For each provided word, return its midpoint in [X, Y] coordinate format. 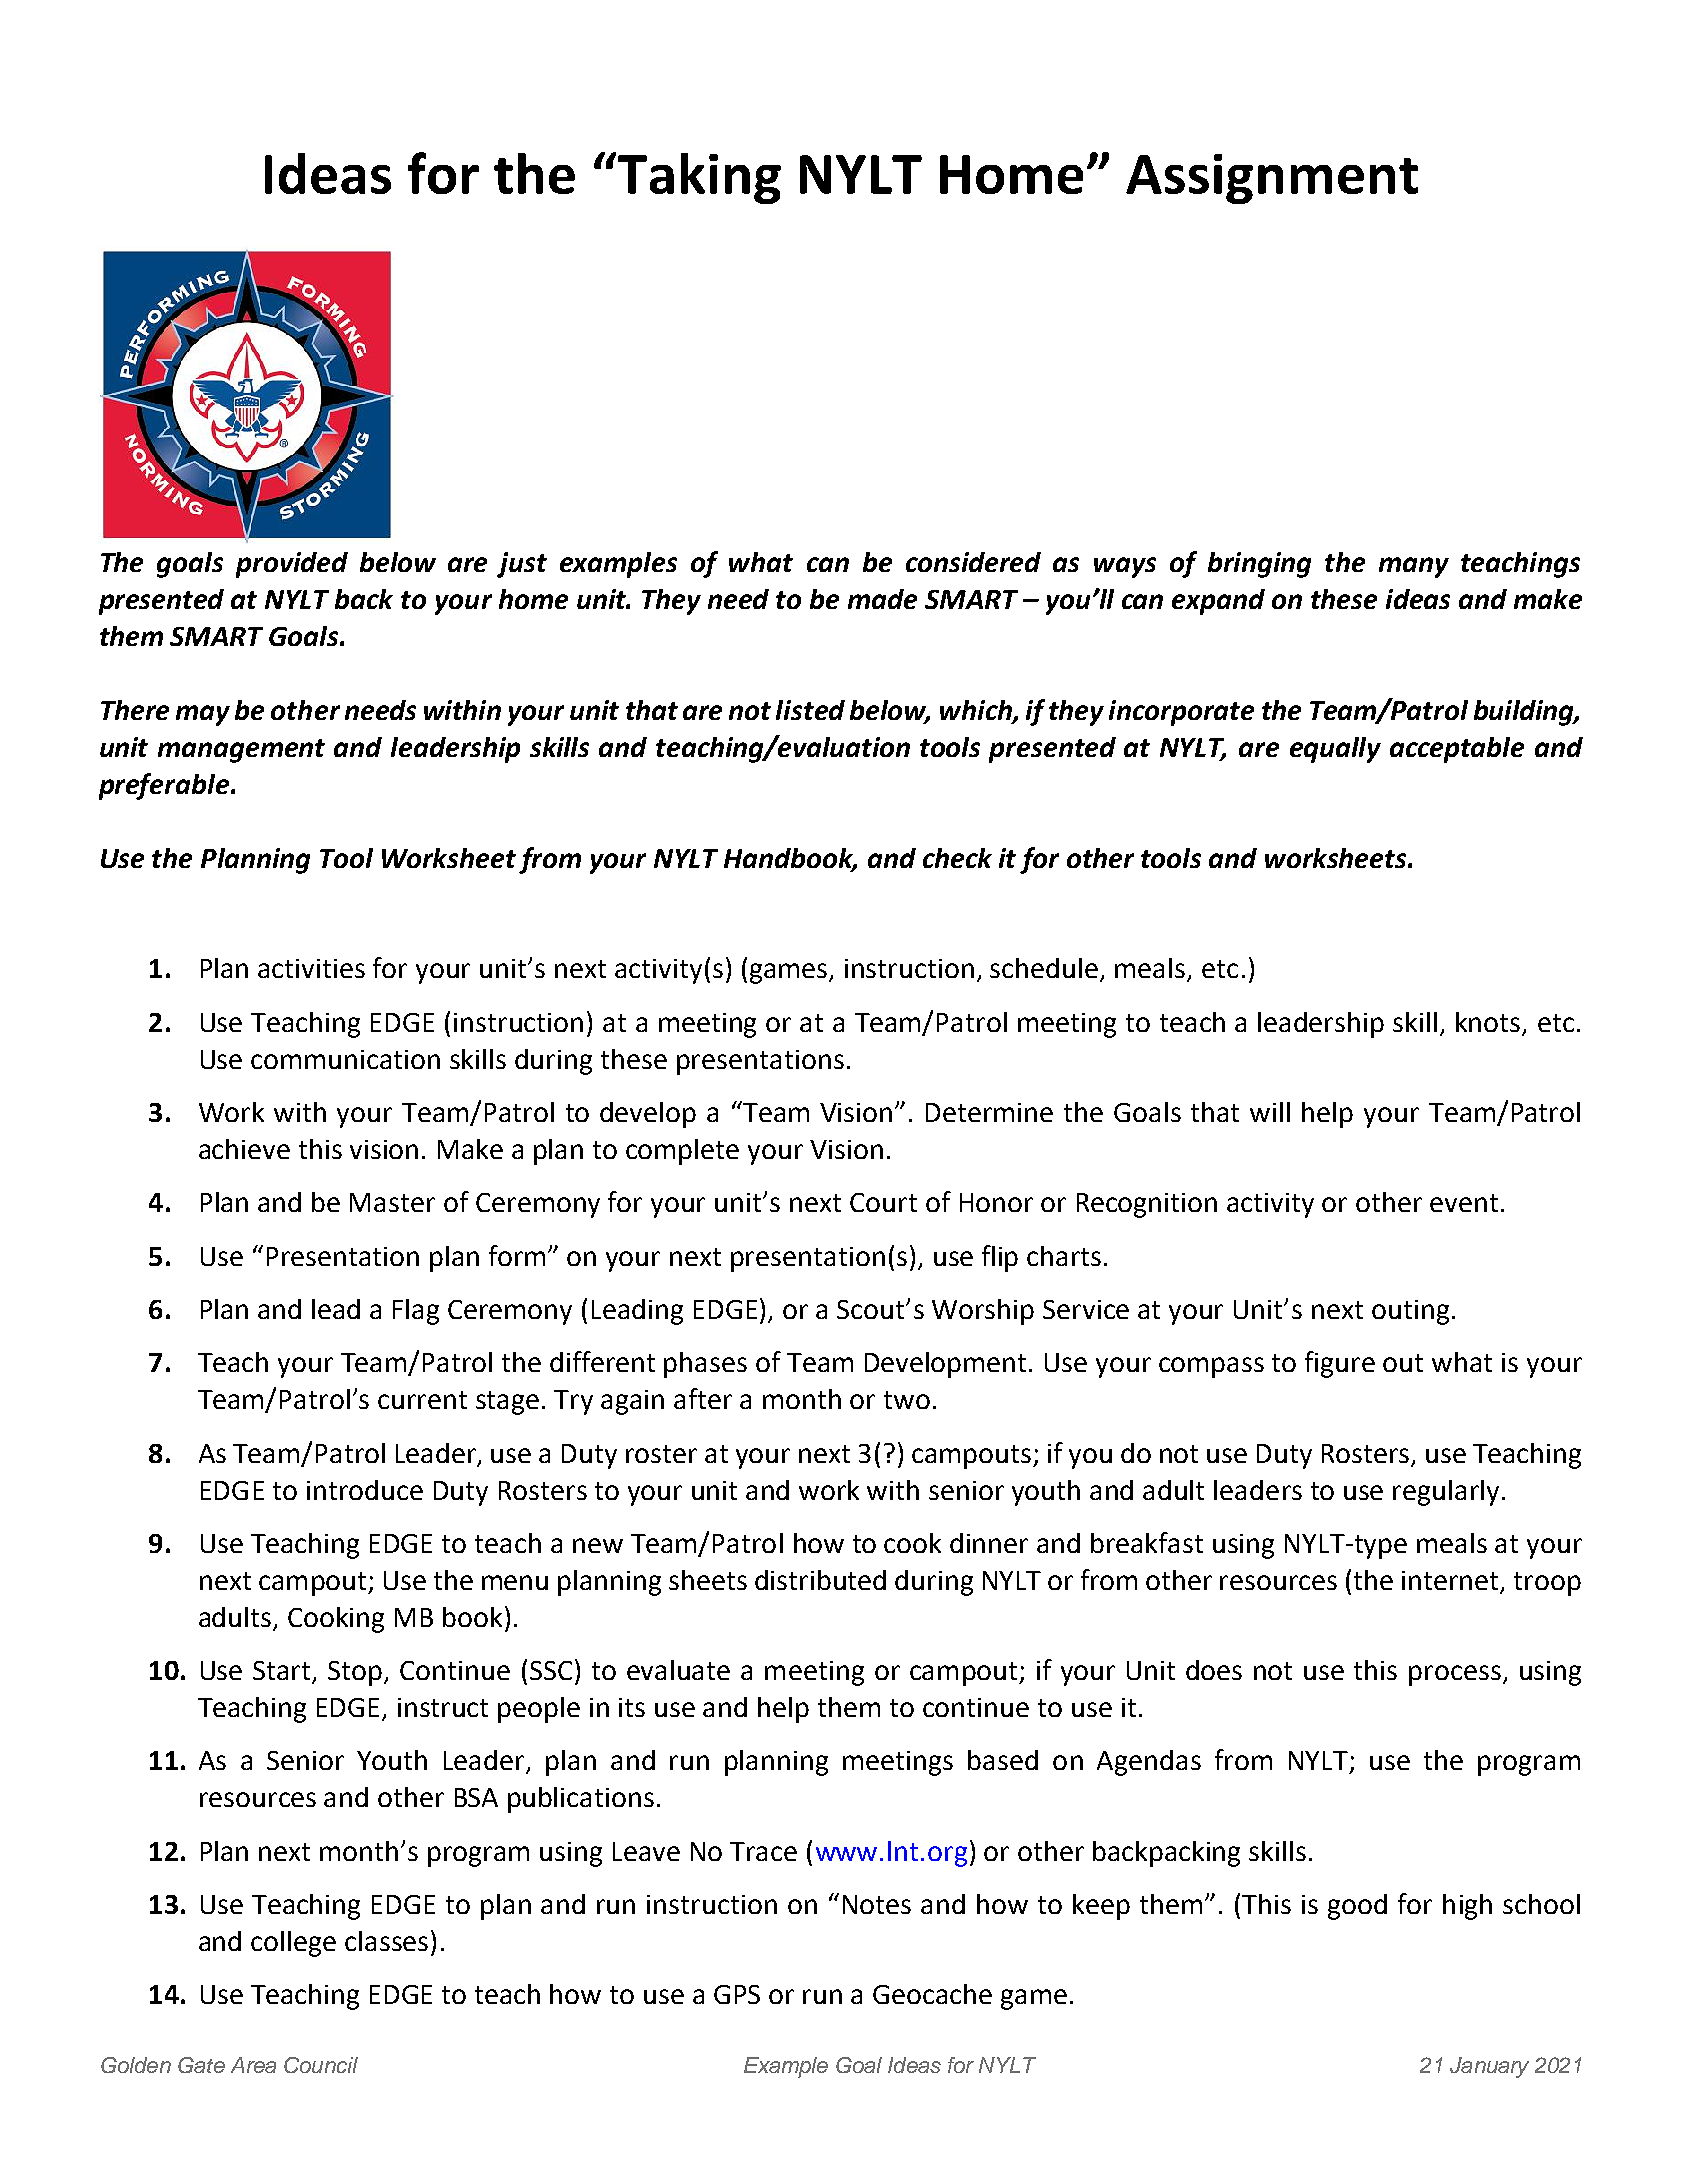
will [1270, 1112]
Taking [698, 178]
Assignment [1272, 179]
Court [883, 1202]
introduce [365, 1490]
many [1414, 567]
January [1489, 2067]
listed [810, 710]
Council [321, 2065]
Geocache [932, 1994]
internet [1452, 1581]
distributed [820, 1580]
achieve [244, 1149]
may [203, 715]
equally [1335, 750]
